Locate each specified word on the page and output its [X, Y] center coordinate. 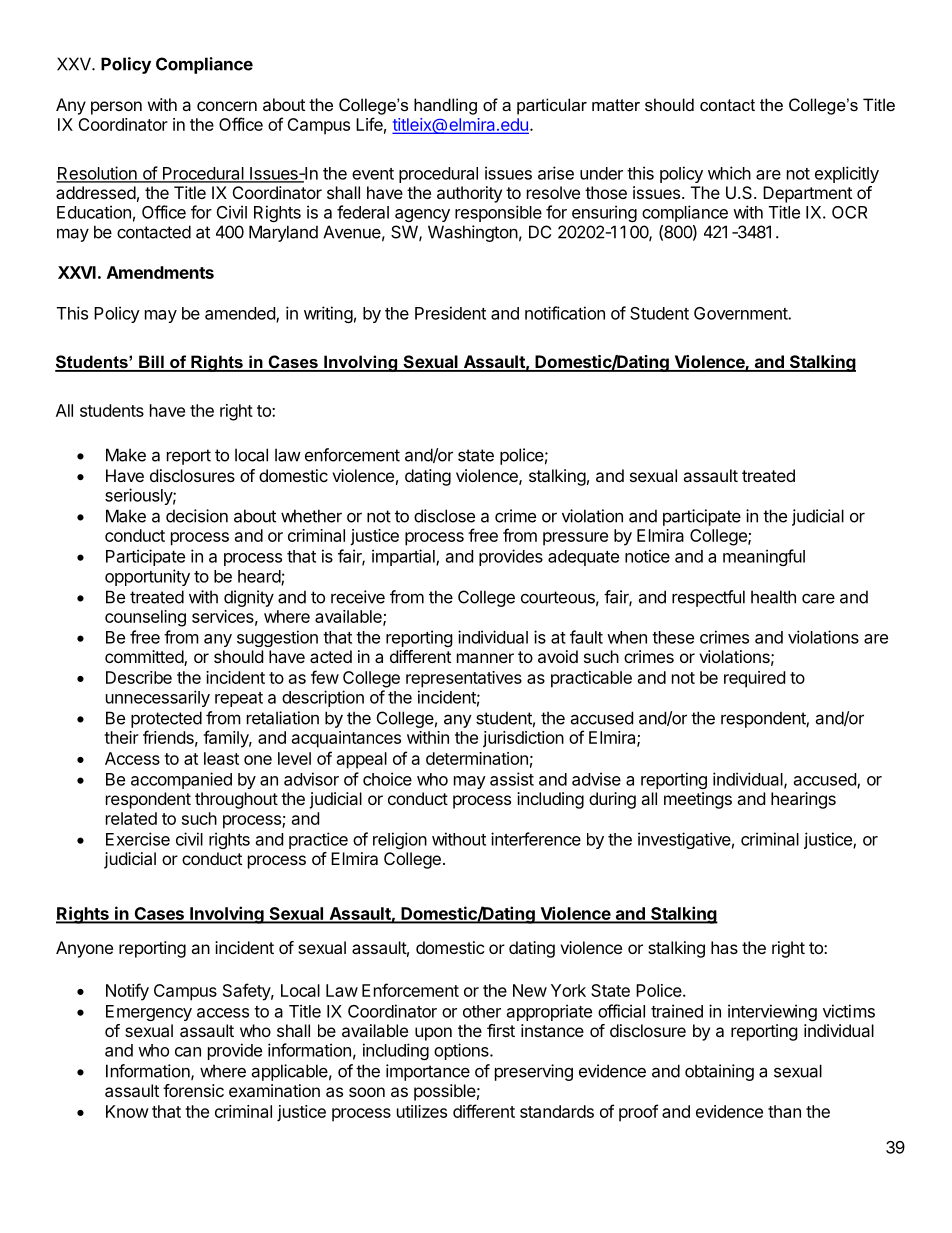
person [116, 108]
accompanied [181, 780]
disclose [444, 516]
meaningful [764, 557]
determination [477, 758]
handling [445, 106]
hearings [803, 800]
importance [428, 1072]
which [729, 173]
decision [197, 516]
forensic [193, 1090]
